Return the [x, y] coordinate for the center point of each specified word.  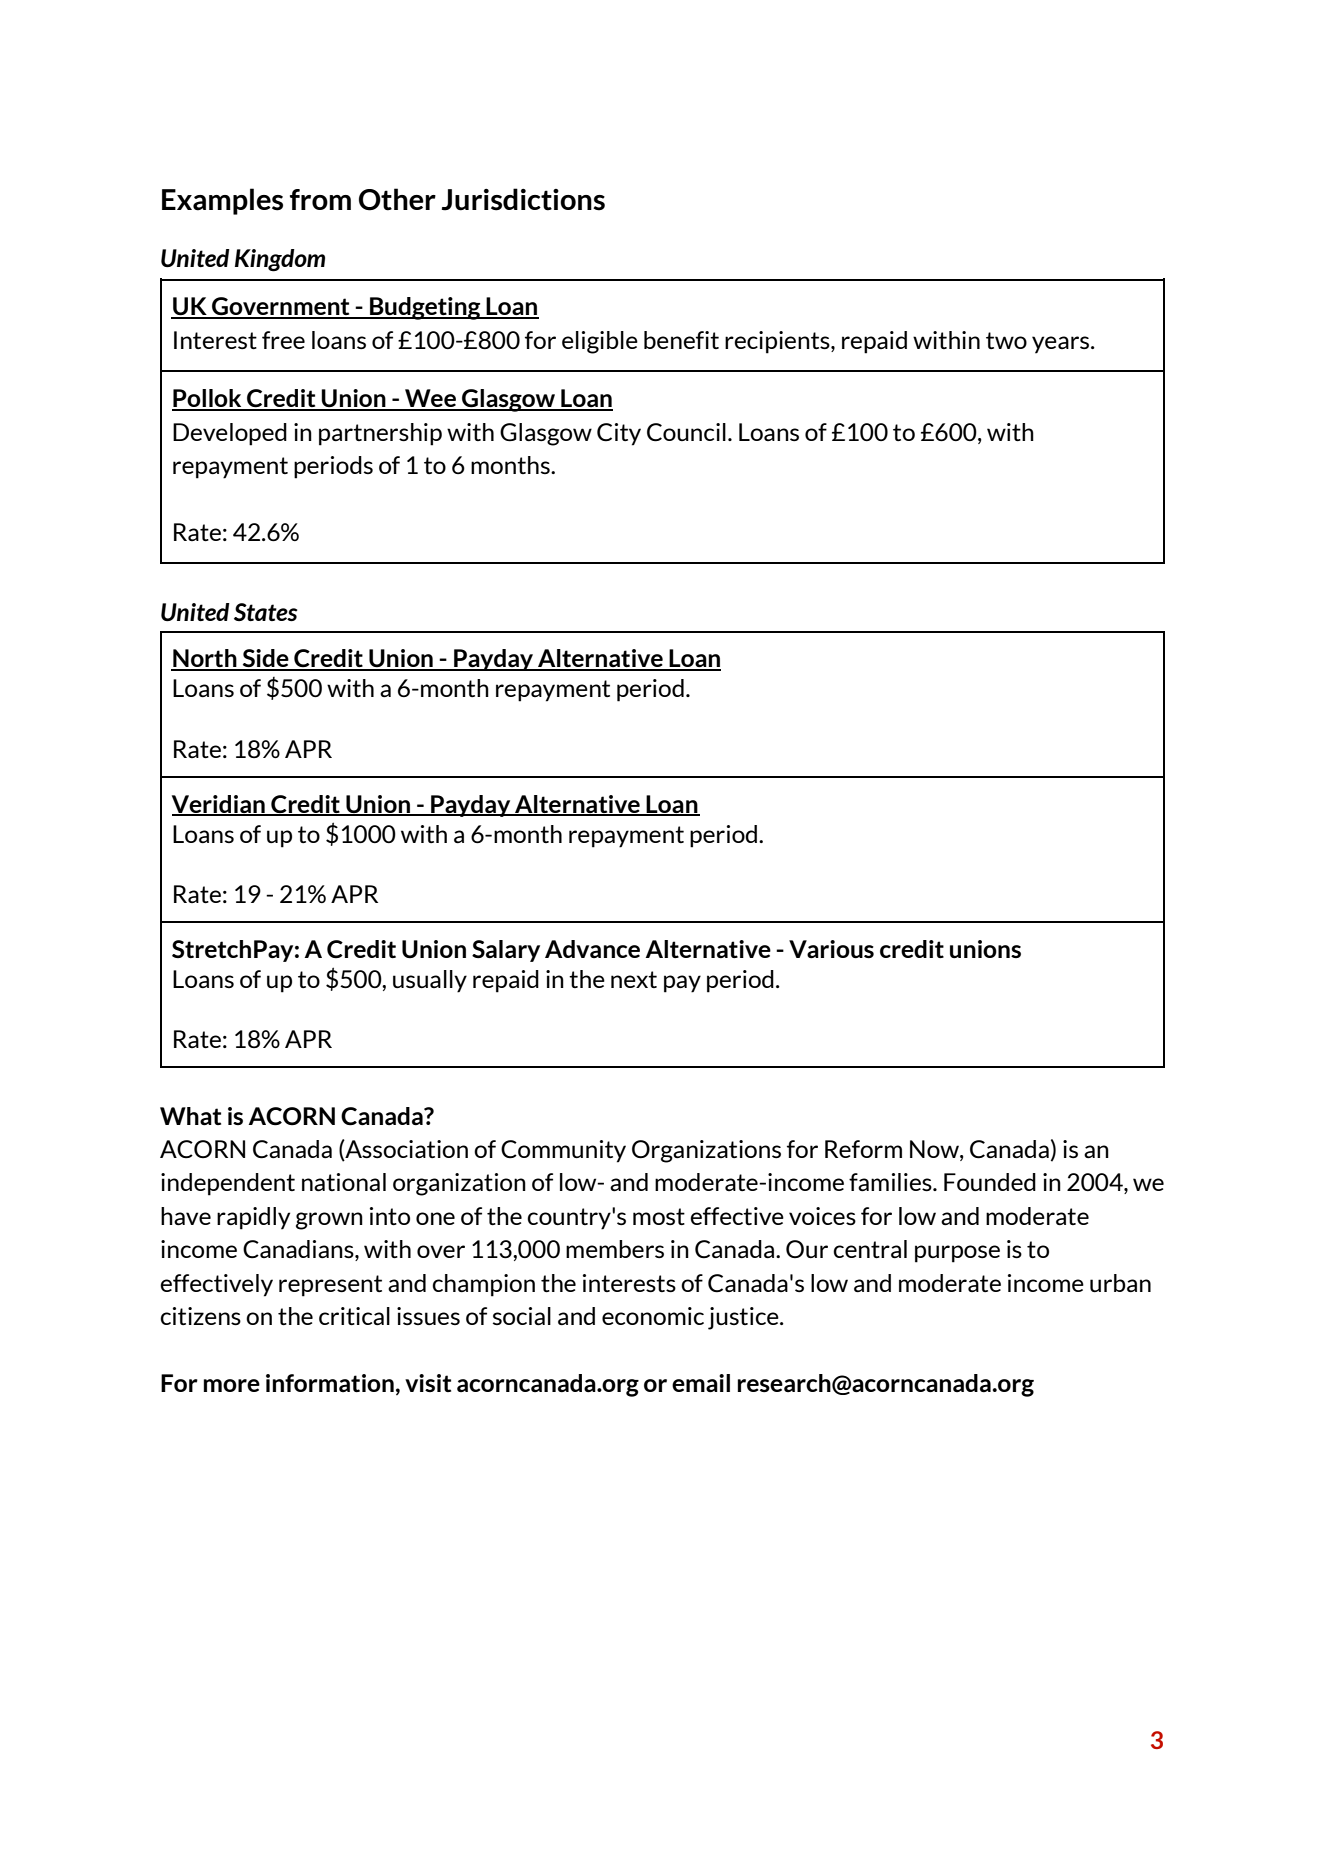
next [634, 979]
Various [831, 949]
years [1062, 345]
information [330, 1383]
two [1006, 340]
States [266, 612]
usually [430, 981]
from [320, 199]
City [619, 434]
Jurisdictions [523, 199]
